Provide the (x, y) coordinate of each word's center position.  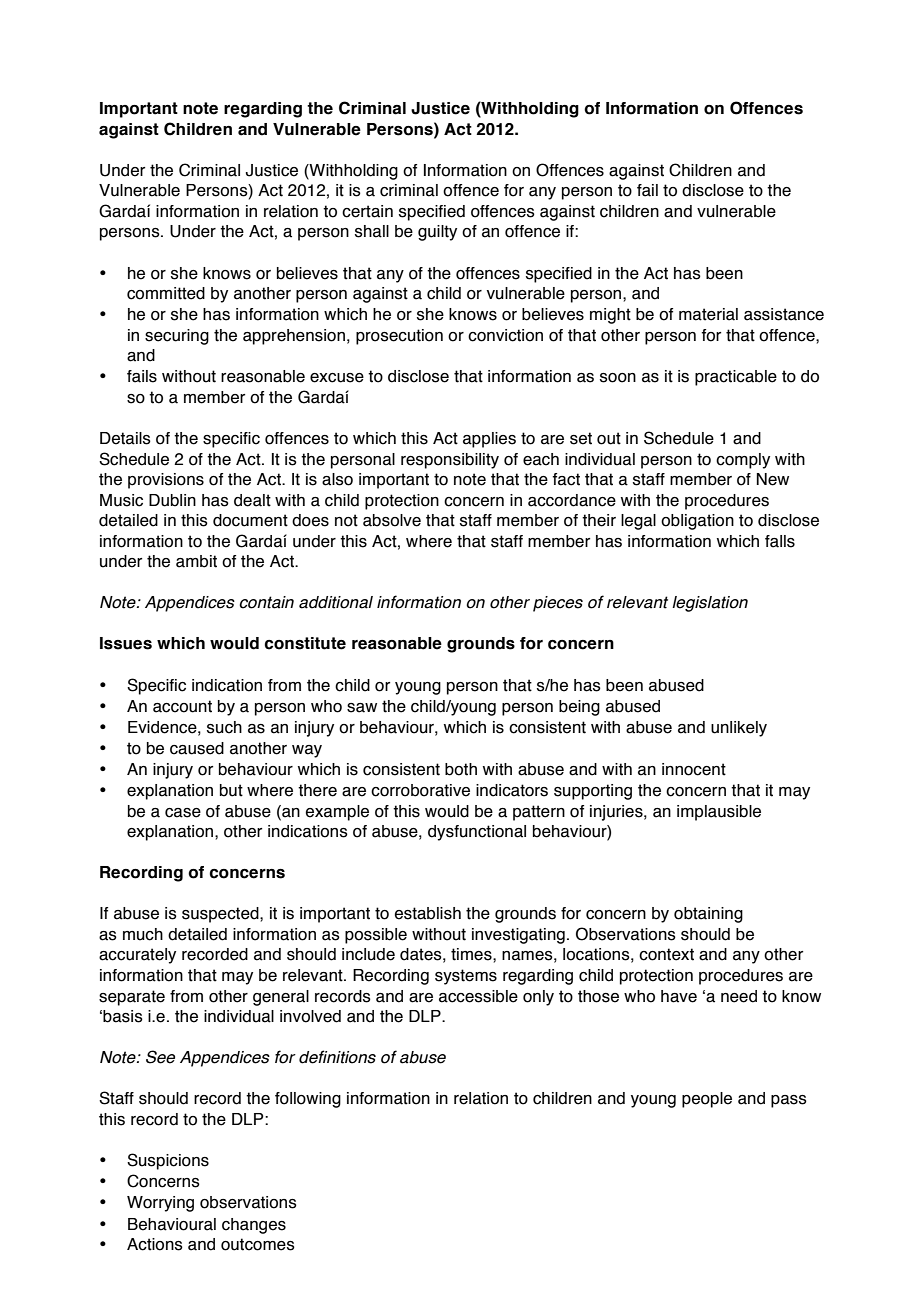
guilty (437, 233)
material (708, 314)
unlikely (739, 729)
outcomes (258, 1244)
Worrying (160, 1204)
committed (166, 293)
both (461, 769)
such (224, 727)
